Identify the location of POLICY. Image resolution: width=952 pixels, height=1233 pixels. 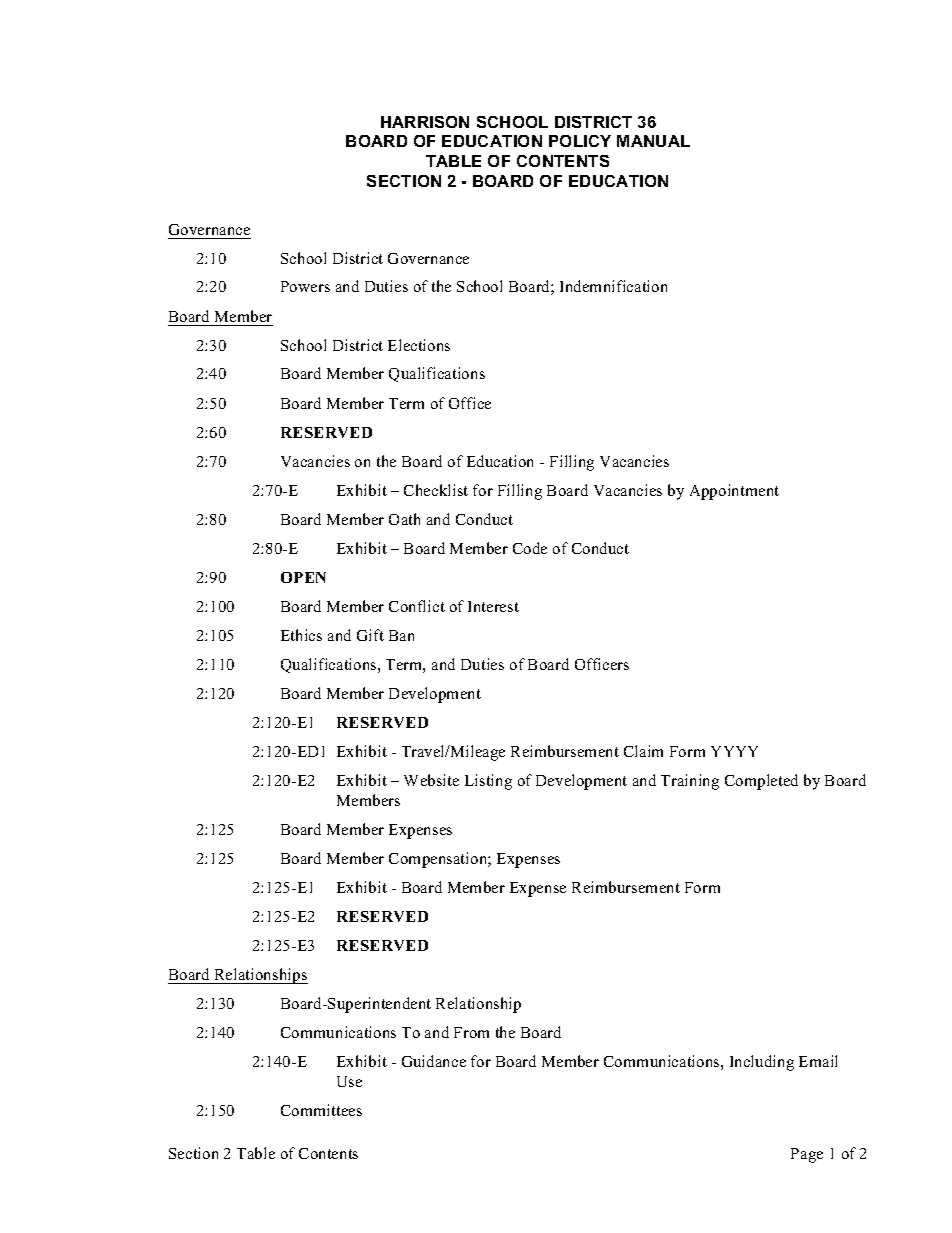
(580, 141).
